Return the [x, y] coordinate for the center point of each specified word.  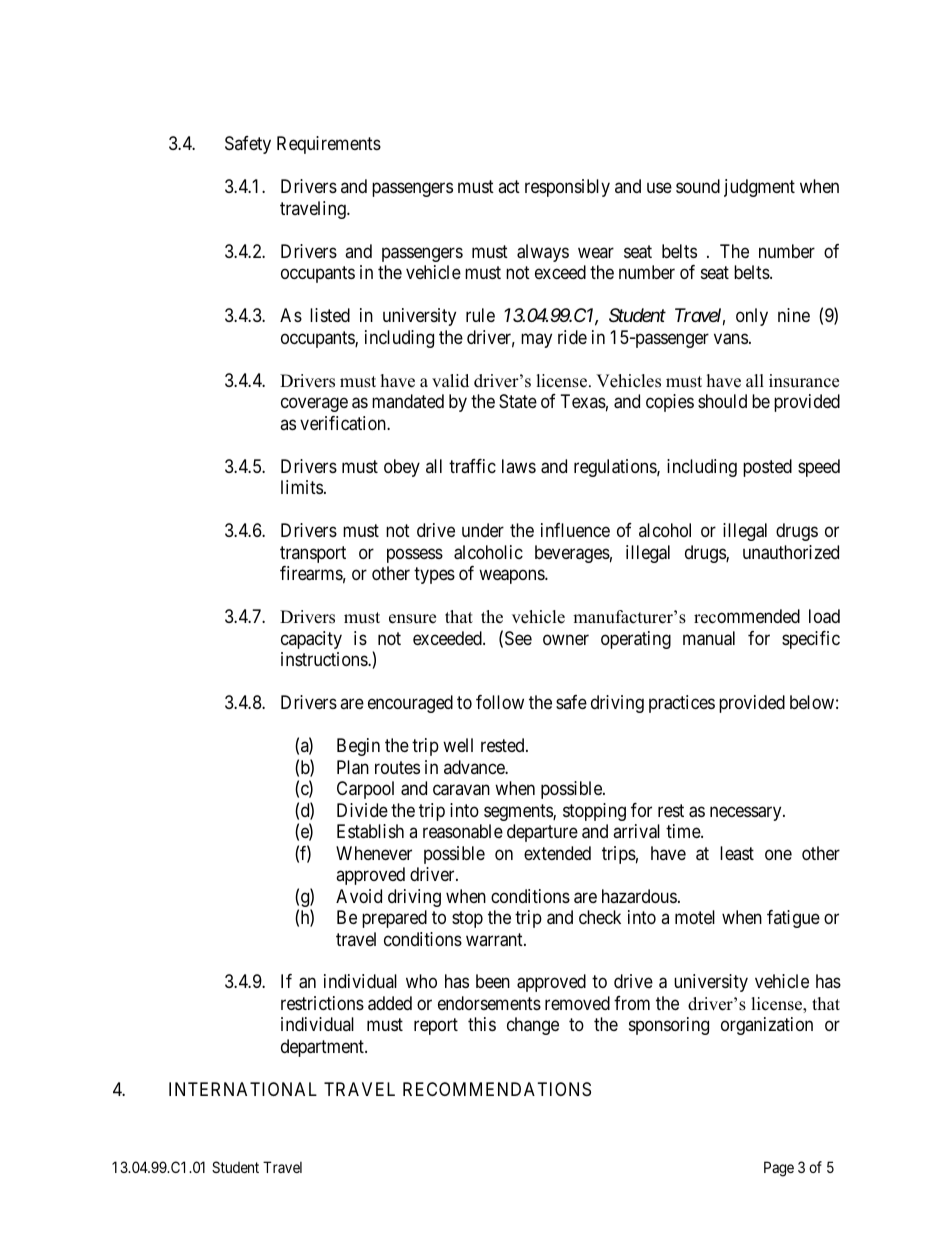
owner [566, 639]
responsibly [567, 188]
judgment [759, 188]
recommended [747, 616]
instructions [325, 659]
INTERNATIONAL [243, 1089]
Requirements [329, 145]
